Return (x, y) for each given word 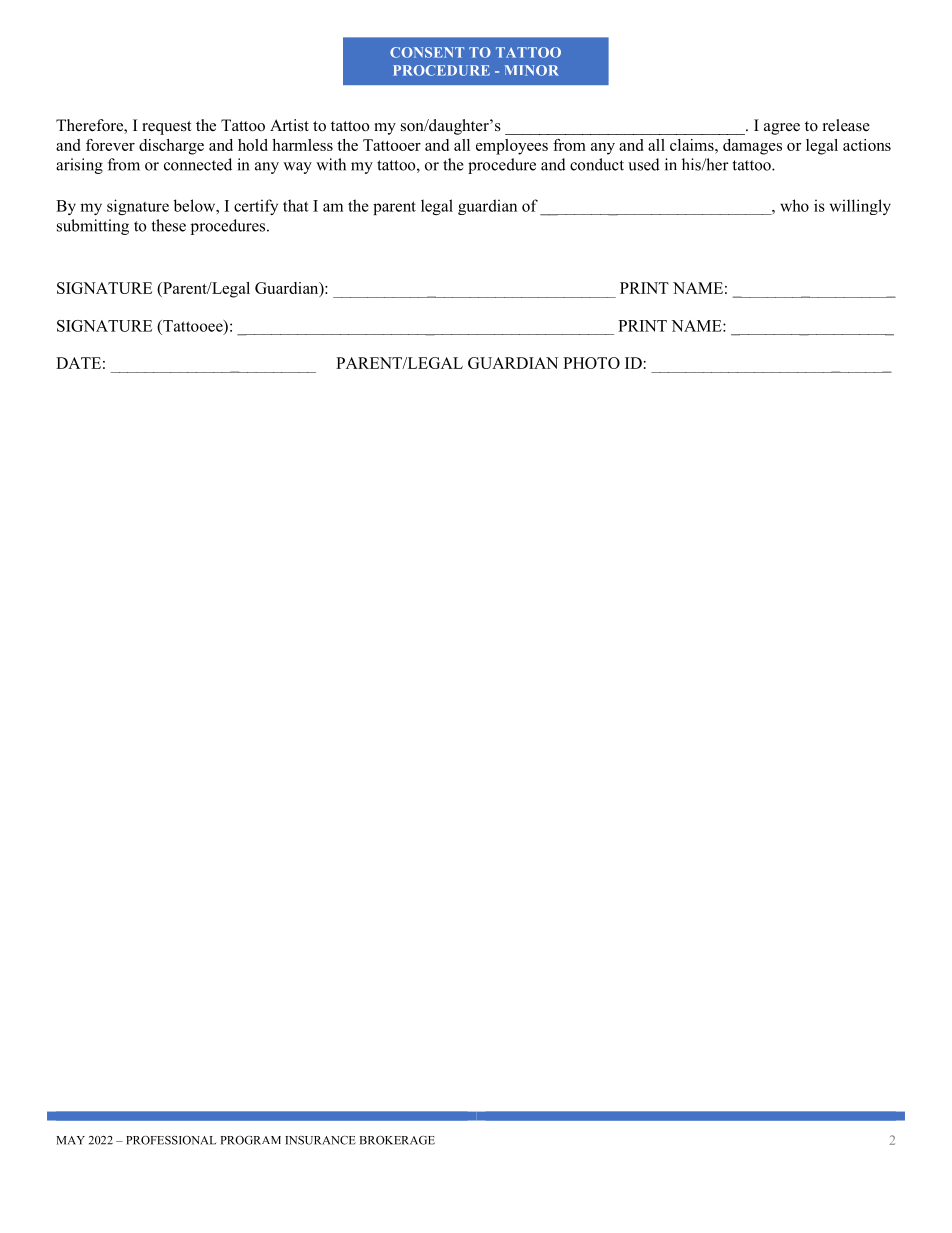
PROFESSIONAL (171, 1140)
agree (782, 129)
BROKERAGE (397, 1140)
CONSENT (427, 52)
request (166, 128)
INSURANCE (320, 1140)
